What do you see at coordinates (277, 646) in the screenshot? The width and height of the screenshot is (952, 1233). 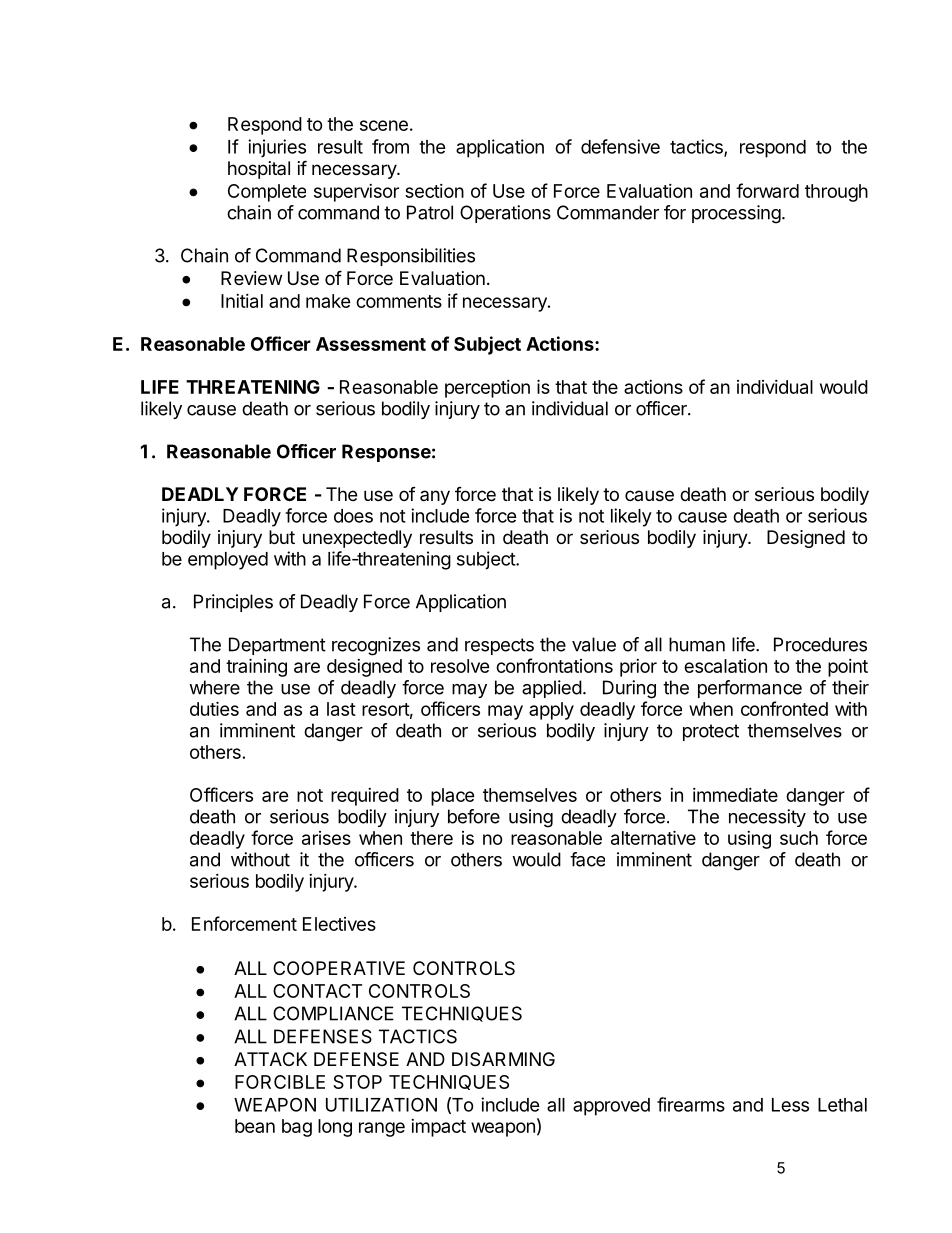 I see `Department` at bounding box center [277, 646].
